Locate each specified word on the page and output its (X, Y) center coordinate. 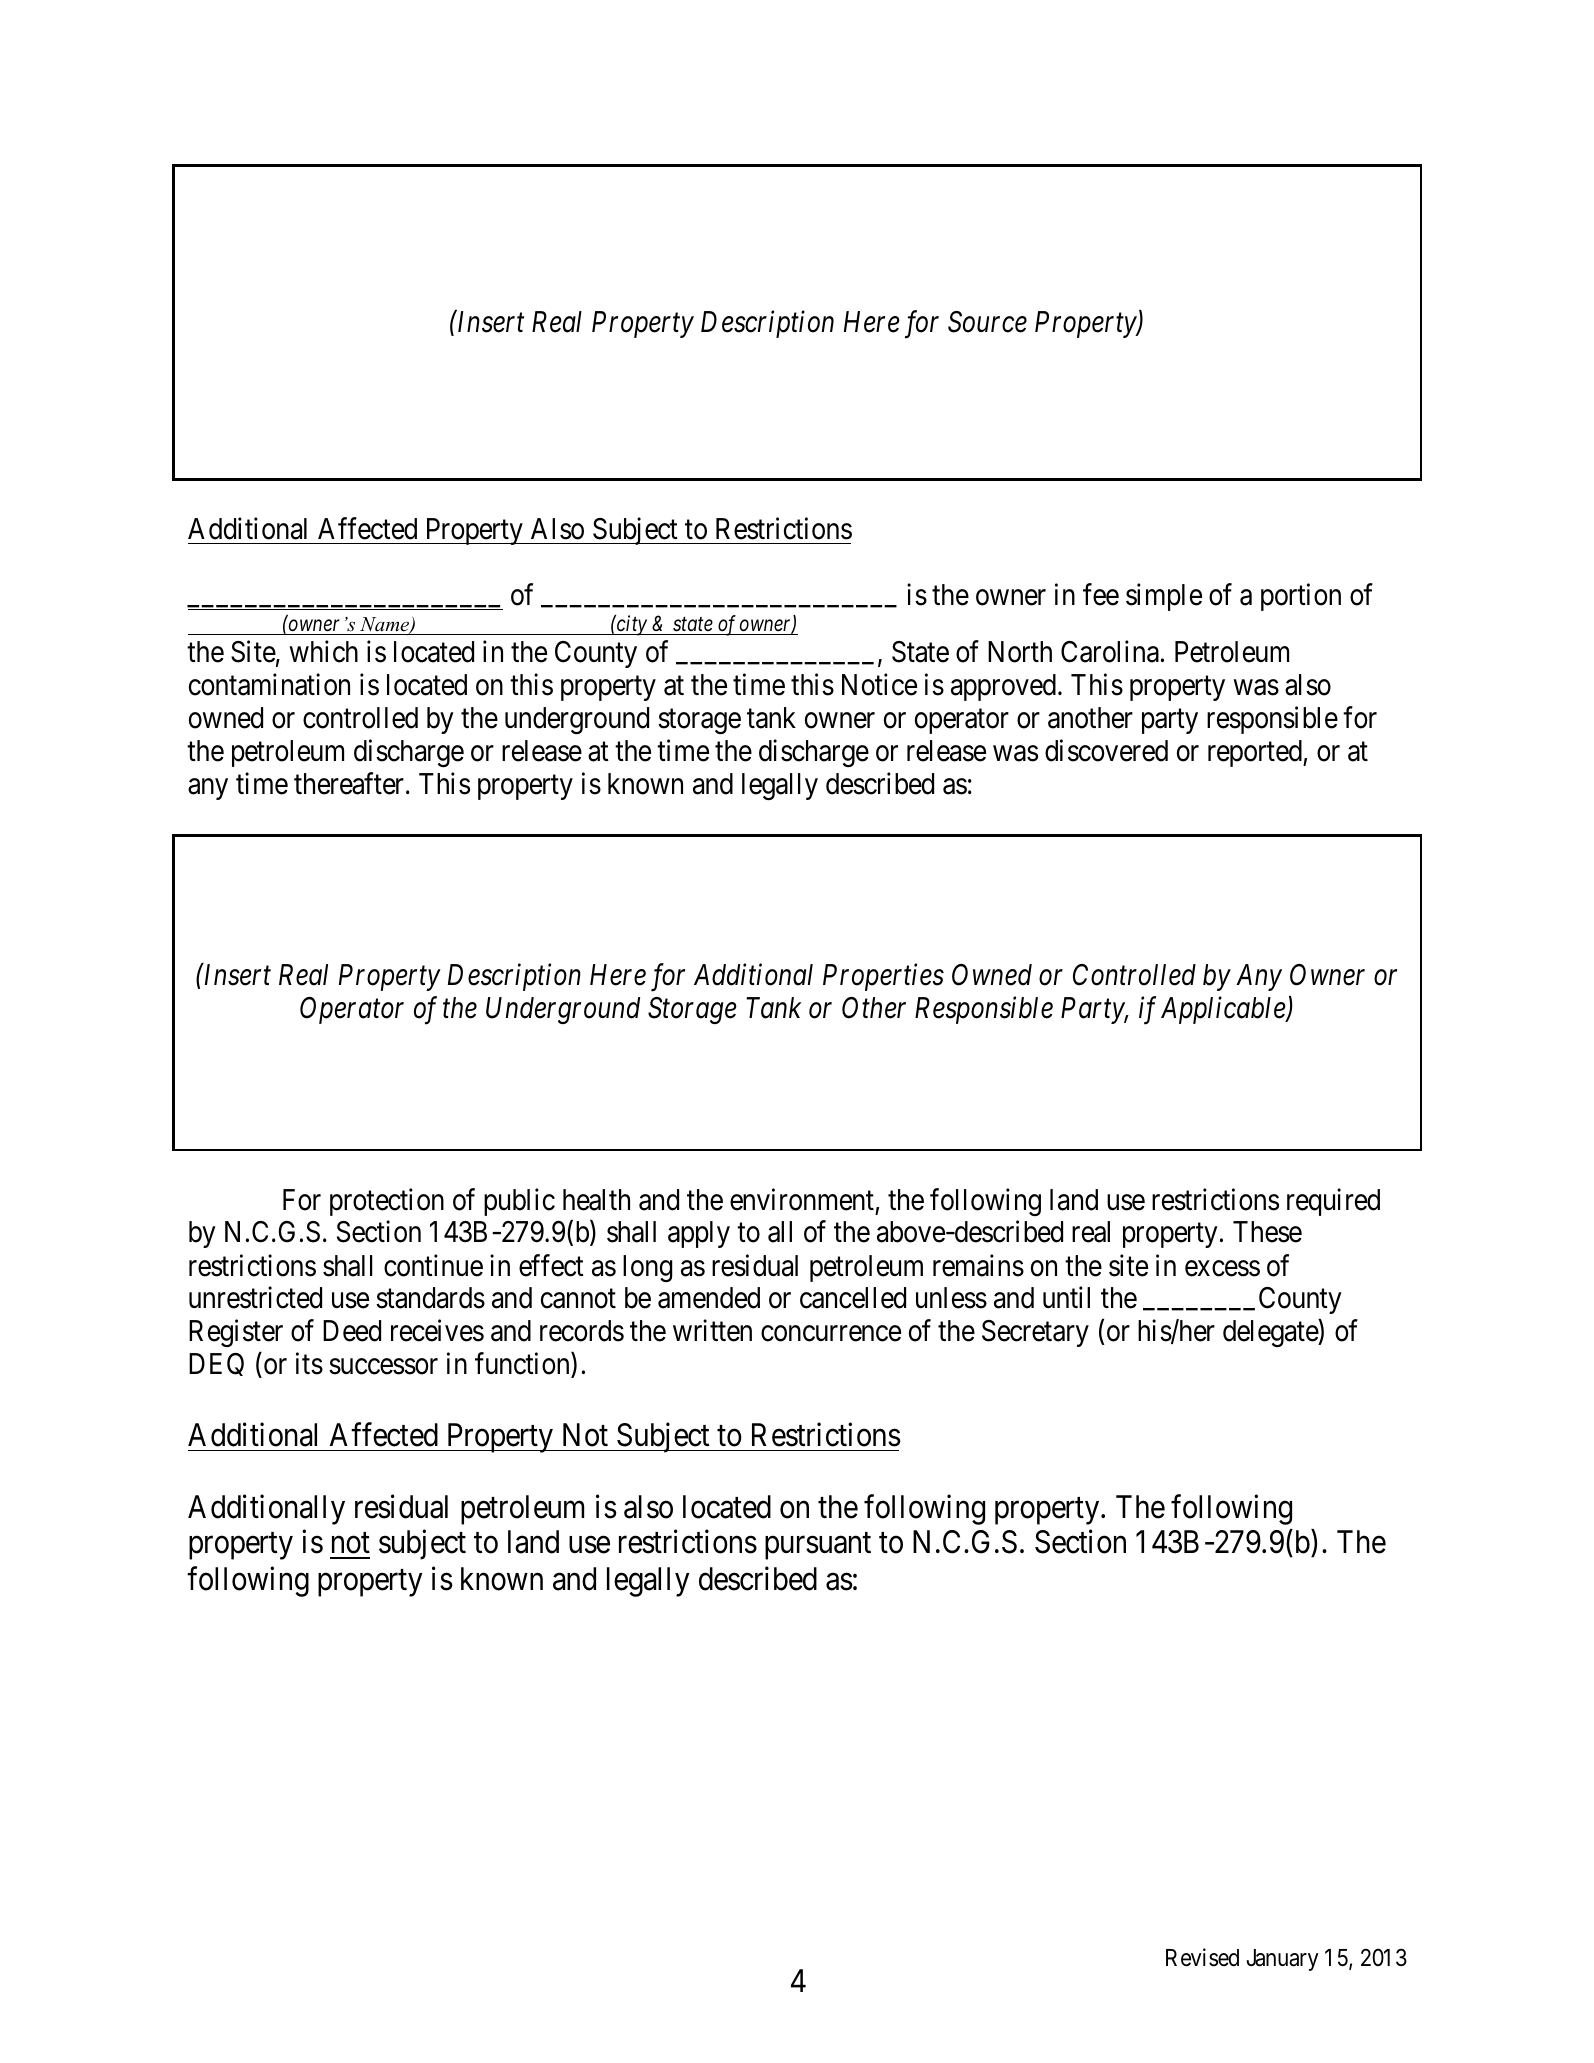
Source (987, 322)
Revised (1202, 1957)
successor (383, 1367)
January (1283, 1960)
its (309, 1364)
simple (1164, 597)
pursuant (818, 1546)
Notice (879, 685)
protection (387, 1202)
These (1267, 1232)
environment (802, 1199)
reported (1256, 753)
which (323, 652)
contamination (269, 685)
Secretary (1035, 1333)
